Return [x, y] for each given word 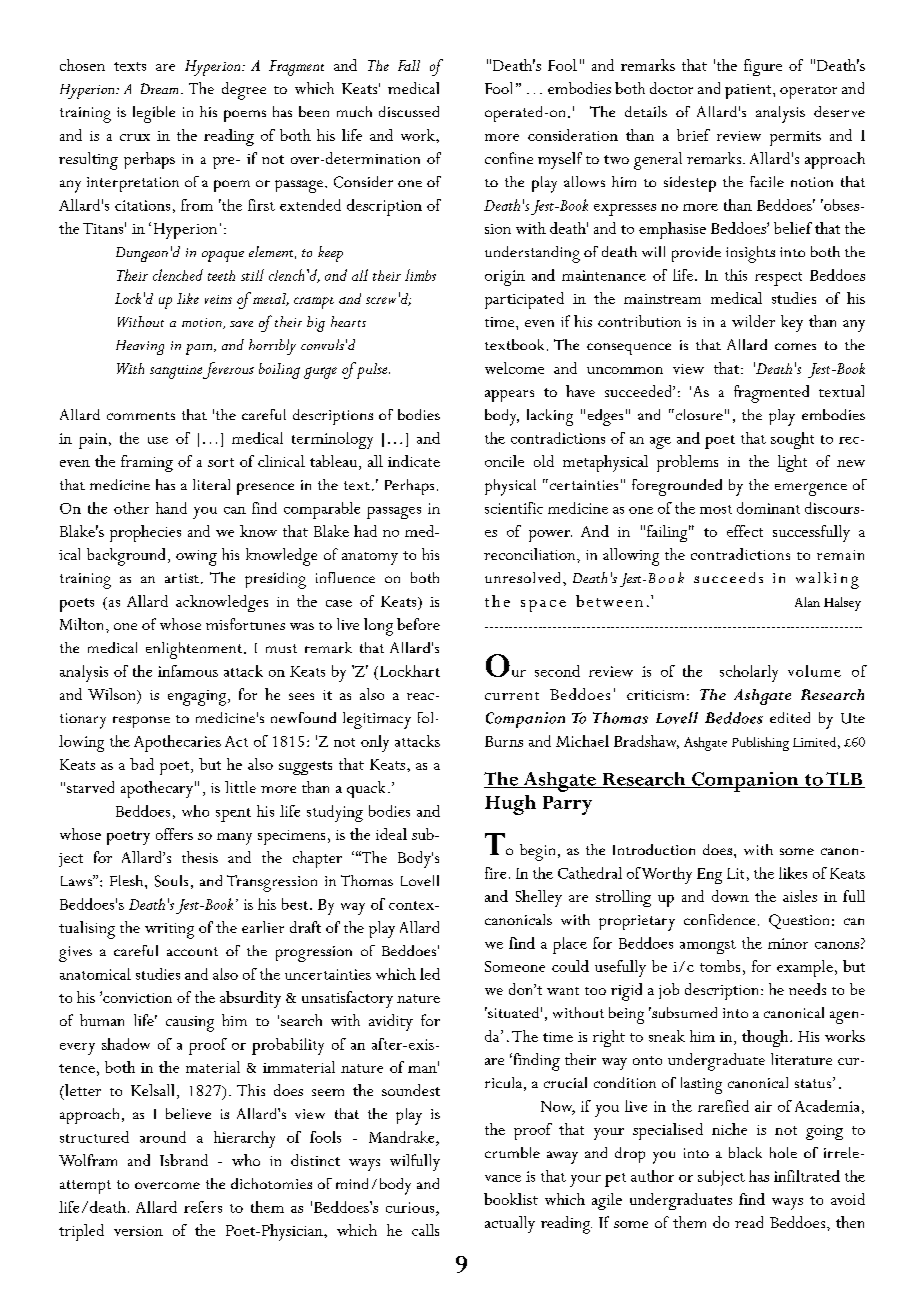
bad [142, 764]
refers [203, 1207]
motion [203, 323]
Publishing [760, 744]
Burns [504, 741]
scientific [514, 508]
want [563, 991]
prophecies [145, 533]
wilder [753, 321]
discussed [409, 111]
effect [745, 531]
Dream [159, 88]
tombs [720, 966]
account [192, 951]
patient [749, 91]
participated [524, 300]
